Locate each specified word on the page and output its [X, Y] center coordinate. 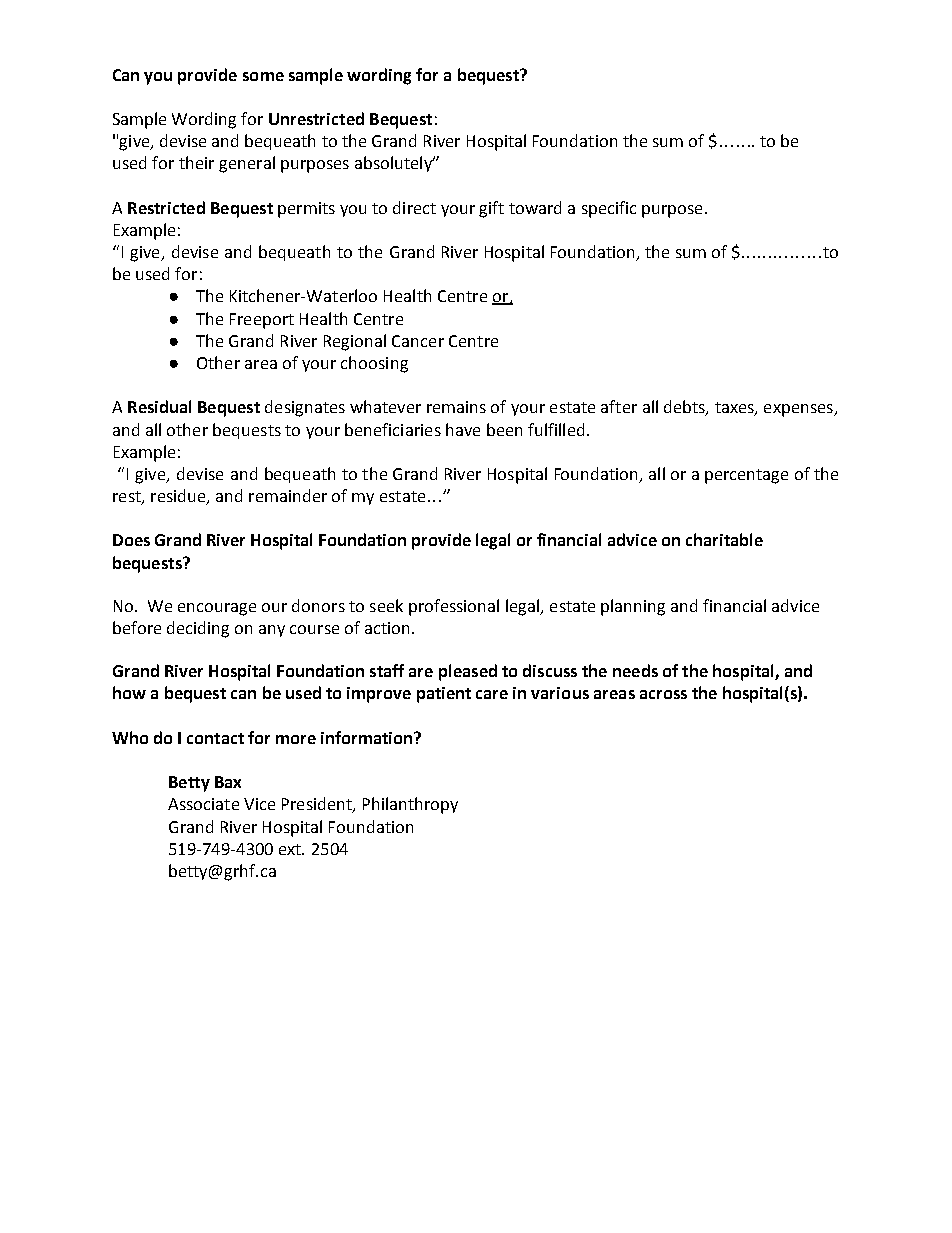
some [263, 76]
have [463, 429]
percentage [746, 476]
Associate [203, 804]
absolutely [394, 164]
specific [609, 209]
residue [179, 497]
